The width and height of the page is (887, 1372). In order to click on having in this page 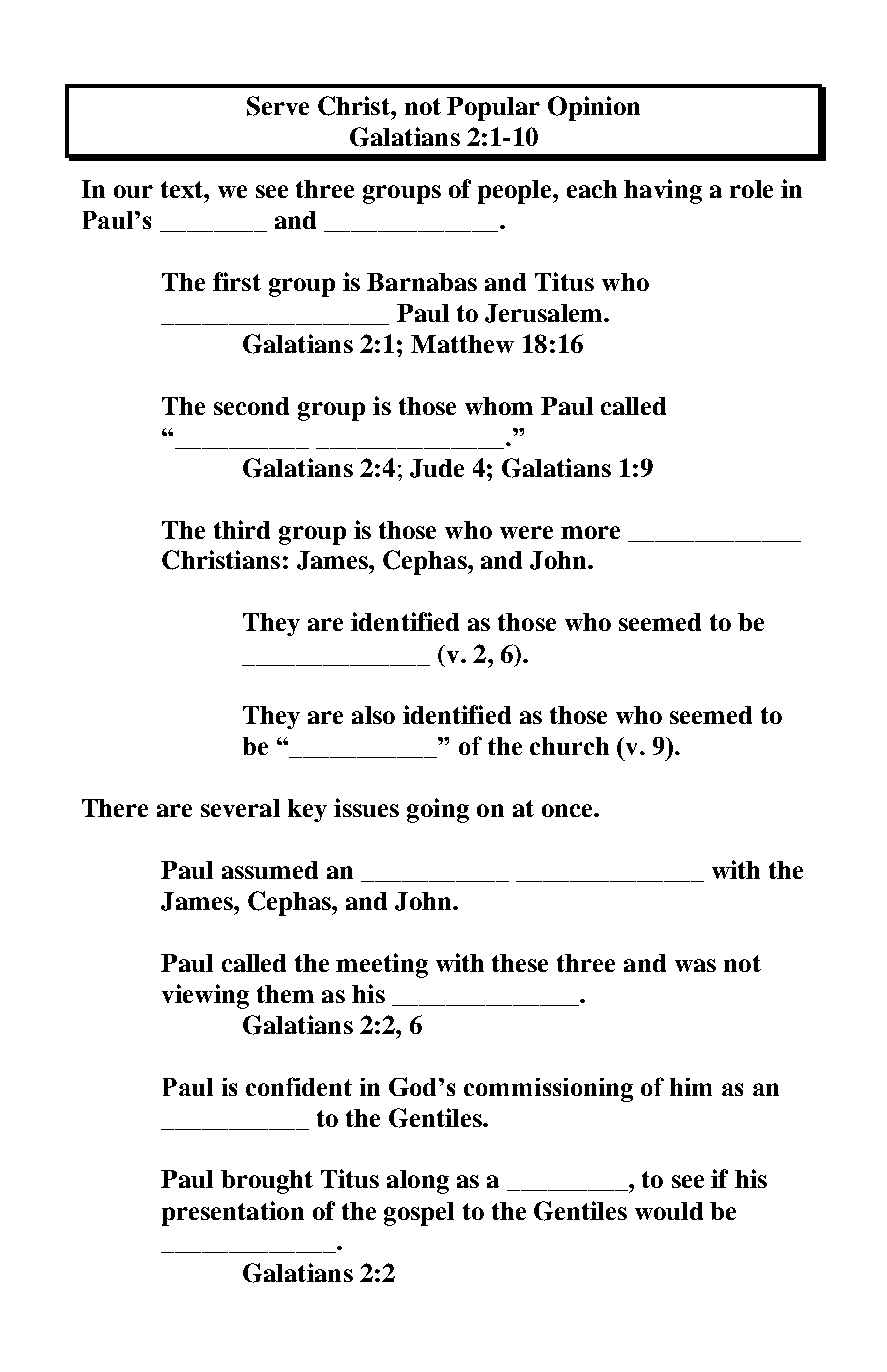, I will do `click(663, 191)`.
